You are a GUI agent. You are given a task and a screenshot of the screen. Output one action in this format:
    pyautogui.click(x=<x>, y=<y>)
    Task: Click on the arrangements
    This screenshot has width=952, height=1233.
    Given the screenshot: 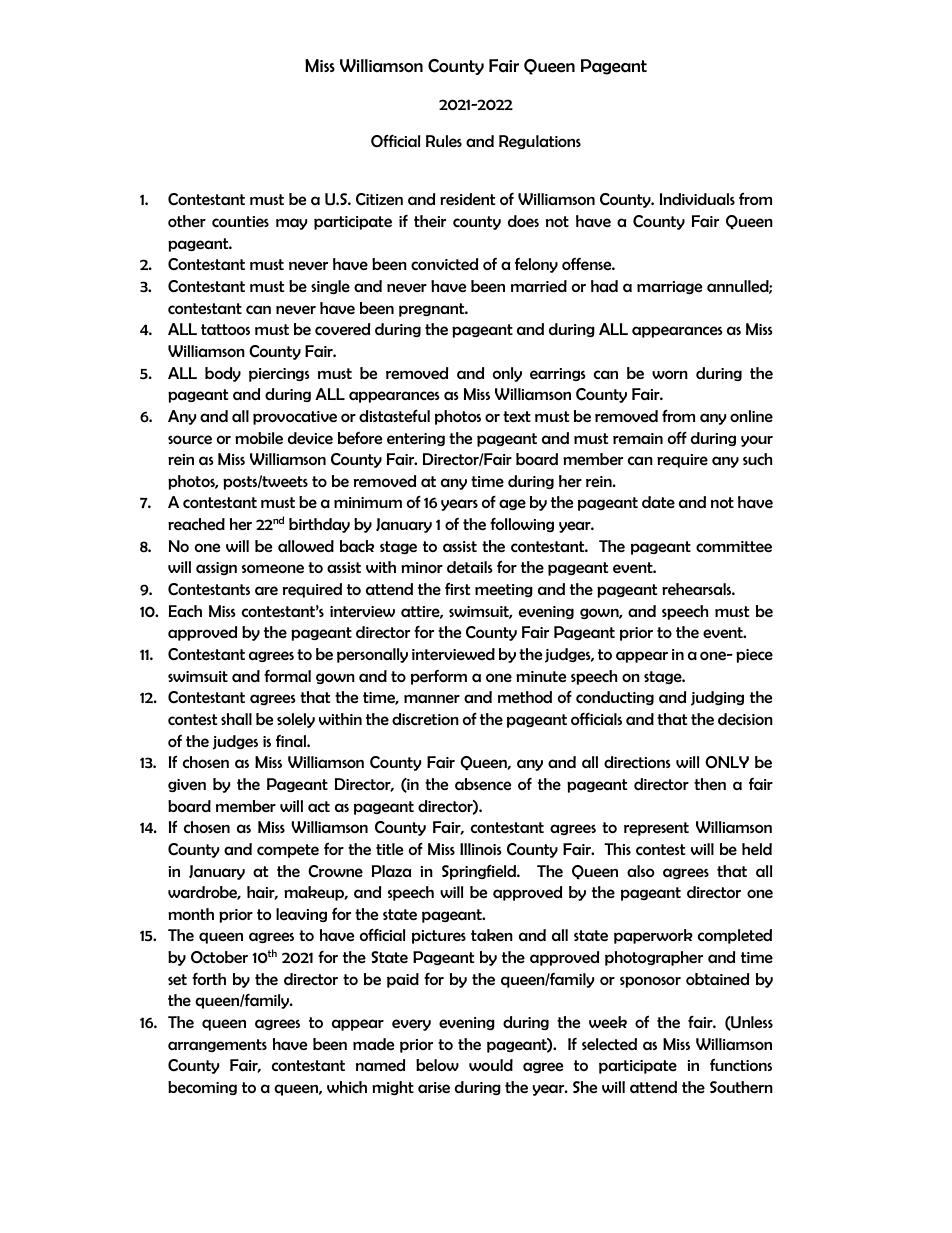 What is the action you would take?
    pyautogui.click(x=217, y=1045)
